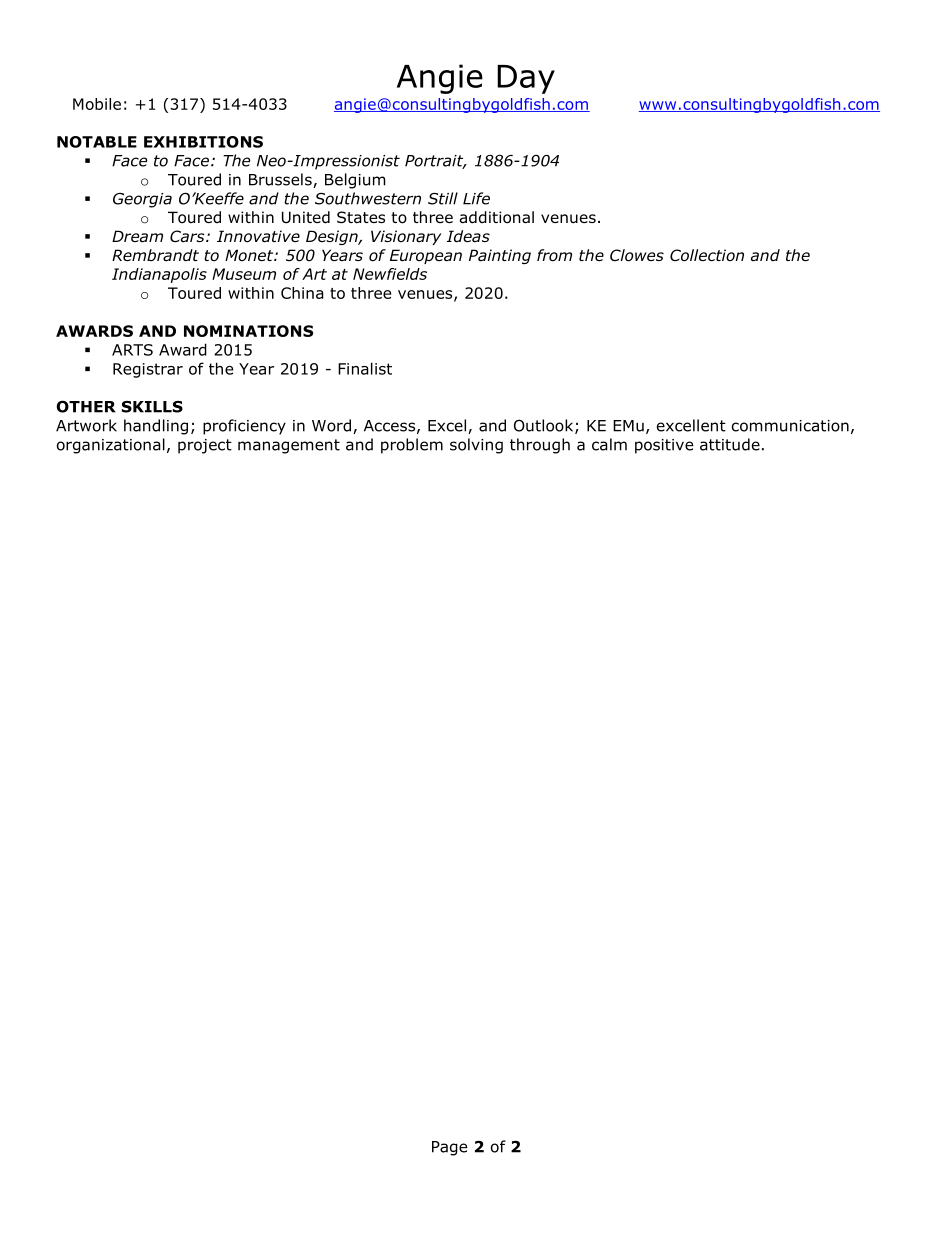 This screenshot has width=952, height=1233. Describe the element at coordinates (435, 162) in the screenshot. I see `Portrait` at that location.
